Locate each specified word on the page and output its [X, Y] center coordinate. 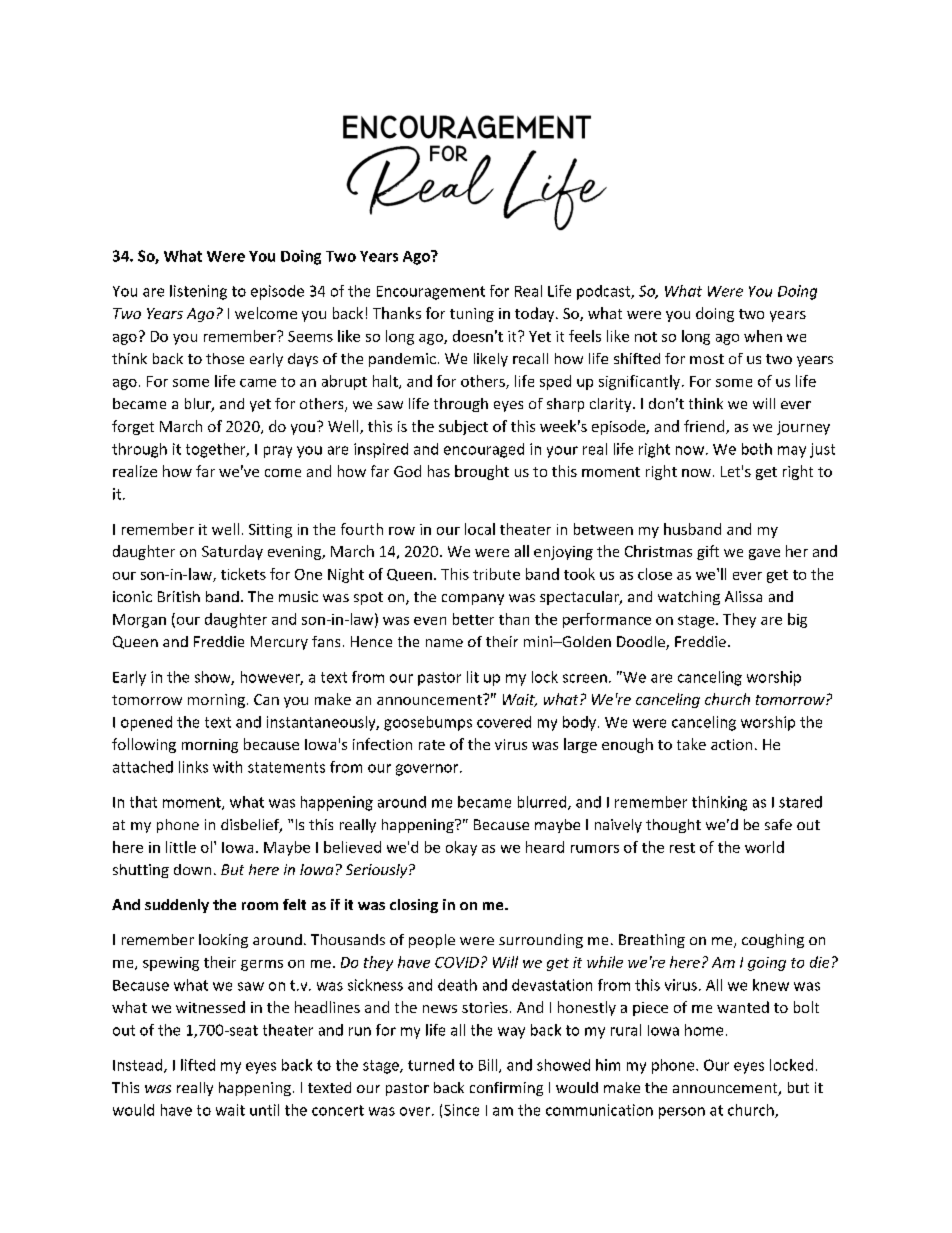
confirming [506, 1089]
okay [461, 848]
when [763, 336]
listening [198, 292]
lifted [198, 1065]
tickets [243, 574]
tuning [472, 315]
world [764, 847]
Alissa [743, 596]
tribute [496, 574]
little [181, 847]
